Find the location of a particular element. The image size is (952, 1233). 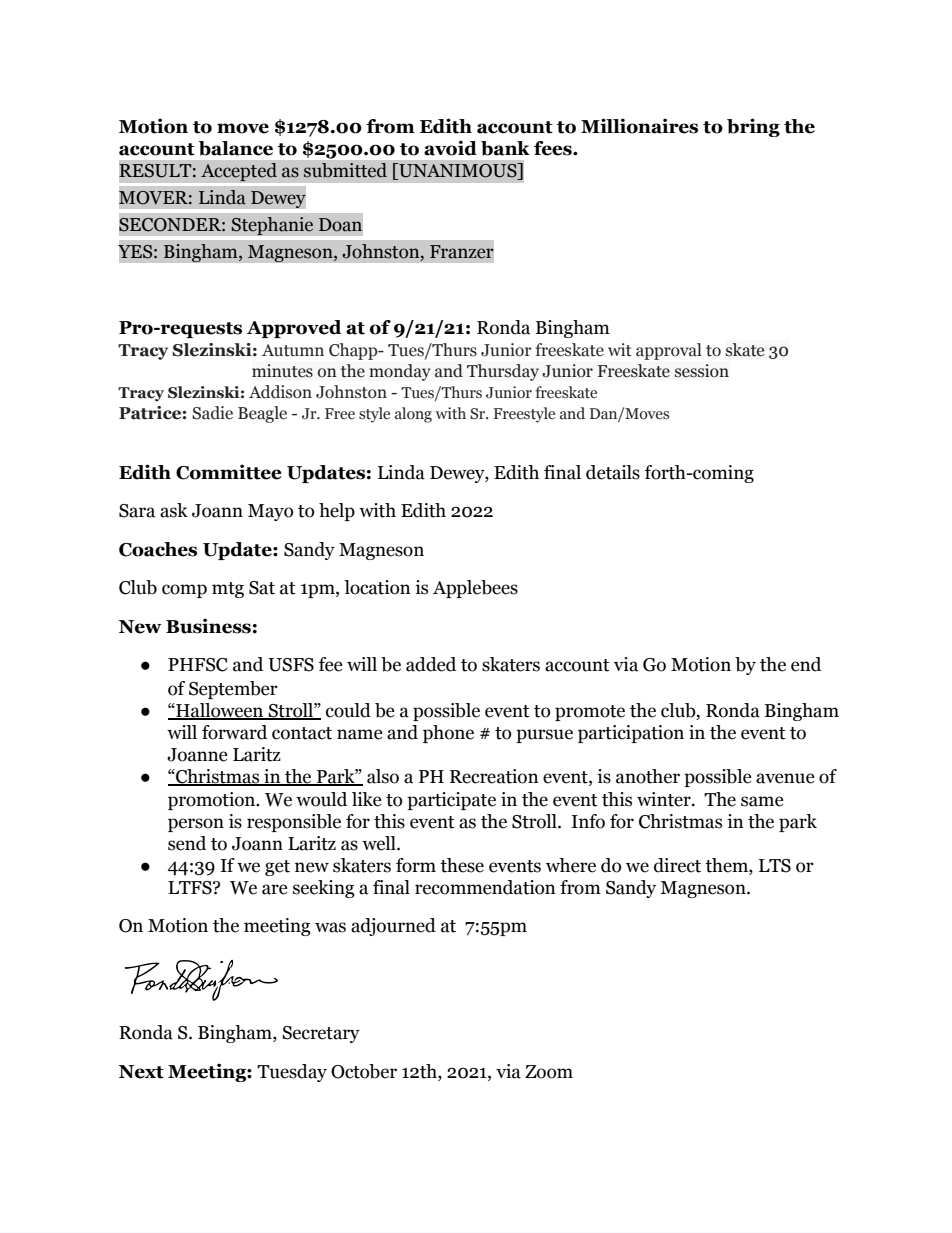

monday is located at coordinates (400, 372).
